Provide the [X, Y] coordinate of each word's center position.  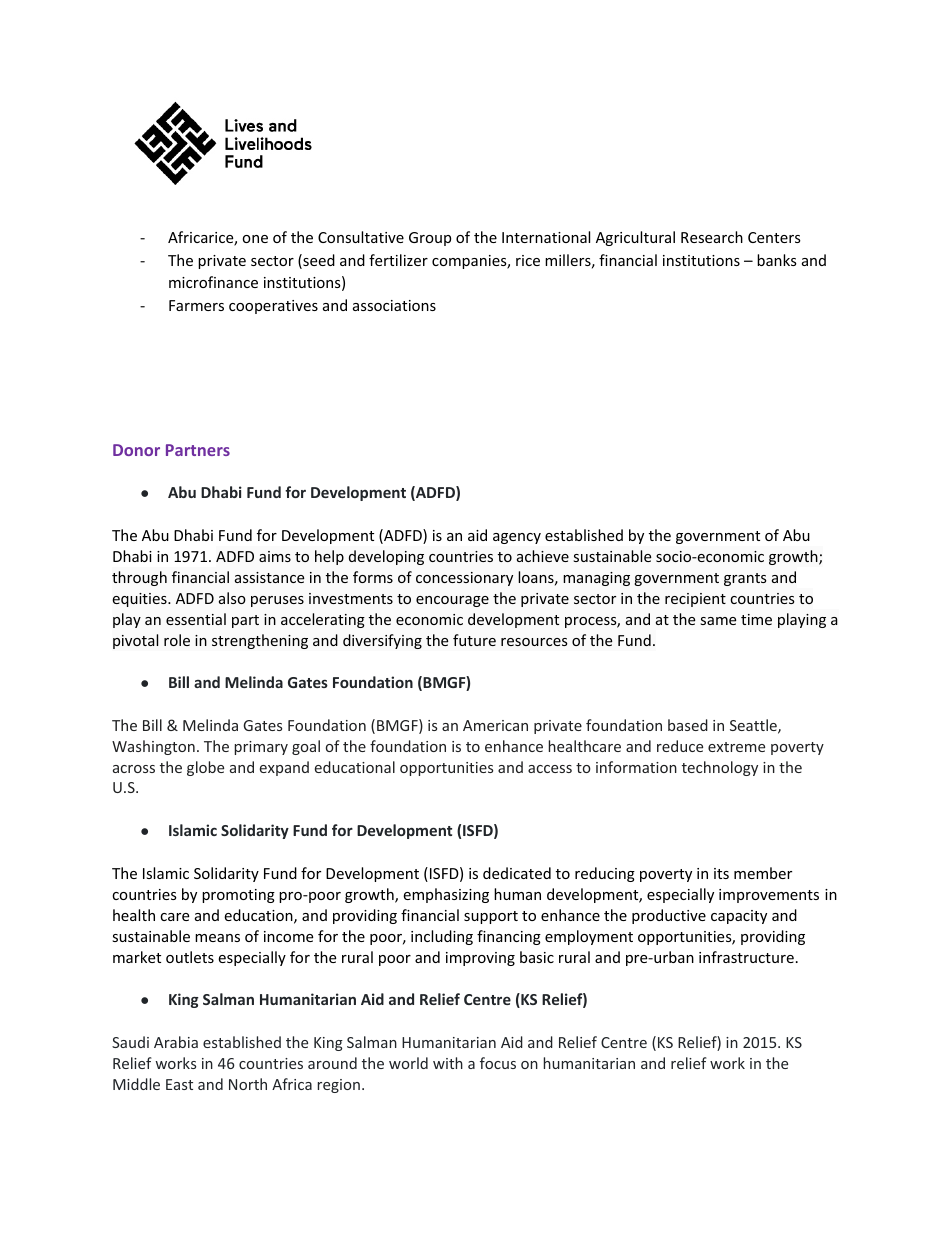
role [177, 640]
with [448, 1063]
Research [712, 237]
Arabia [176, 1042]
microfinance [213, 282]
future [474, 640]
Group [430, 239]
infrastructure [746, 957]
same [718, 621]
